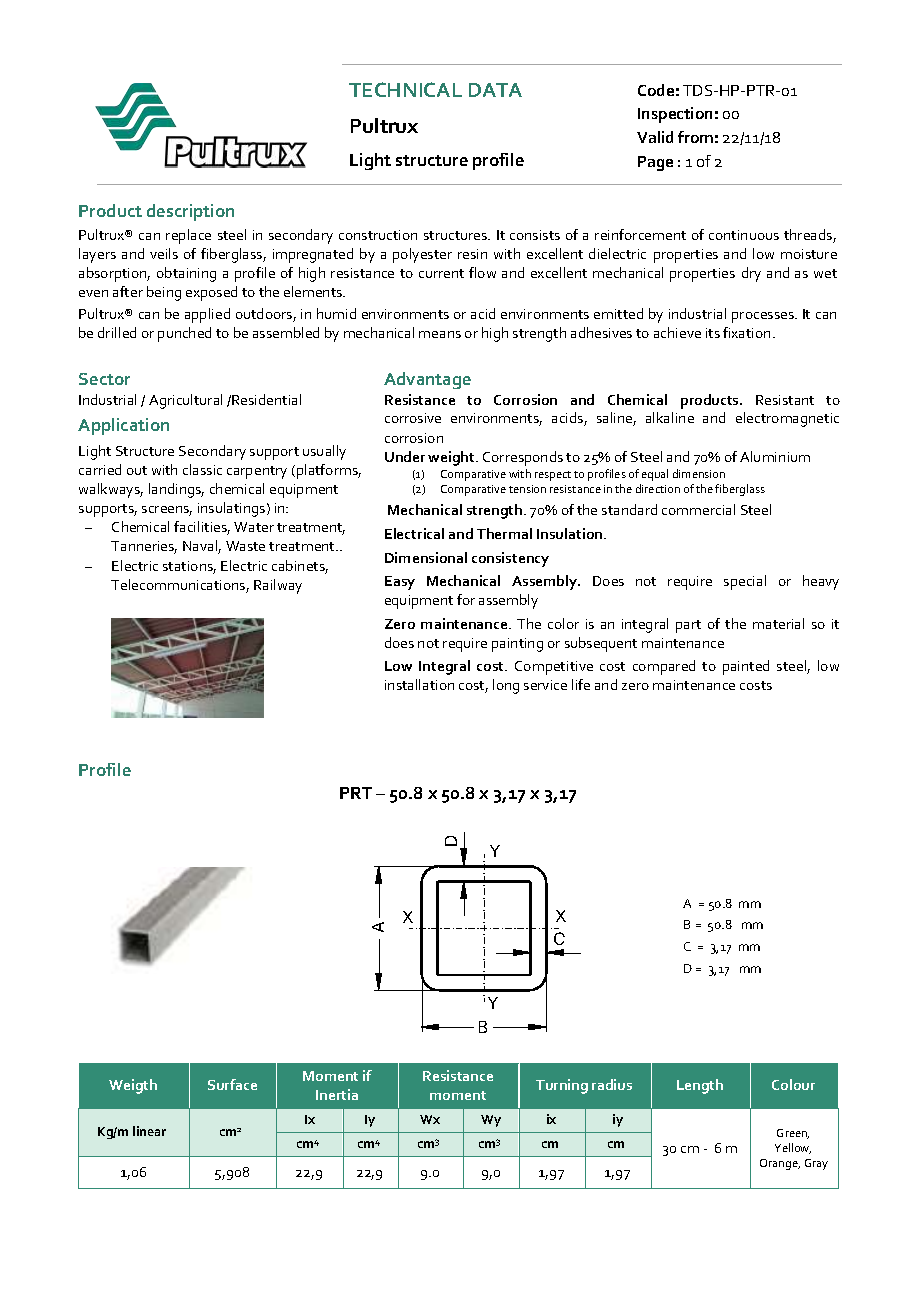 Image resolution: width=924 pixels, height=1308 pixels. I want to click on DATA, so click(495, 90).
